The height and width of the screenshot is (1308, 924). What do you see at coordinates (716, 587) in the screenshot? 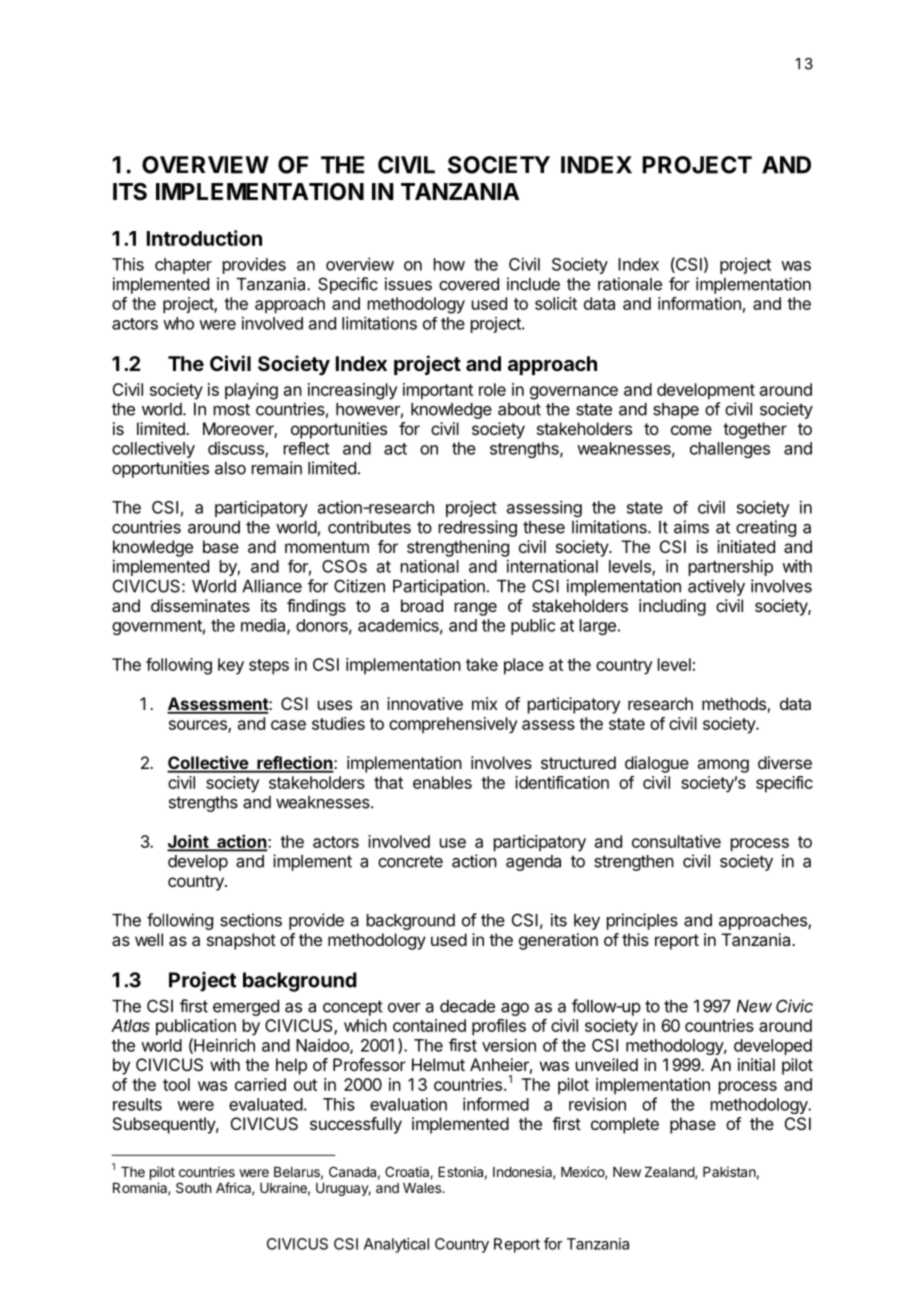
I see `actively` at bounding box center [716, 587].
